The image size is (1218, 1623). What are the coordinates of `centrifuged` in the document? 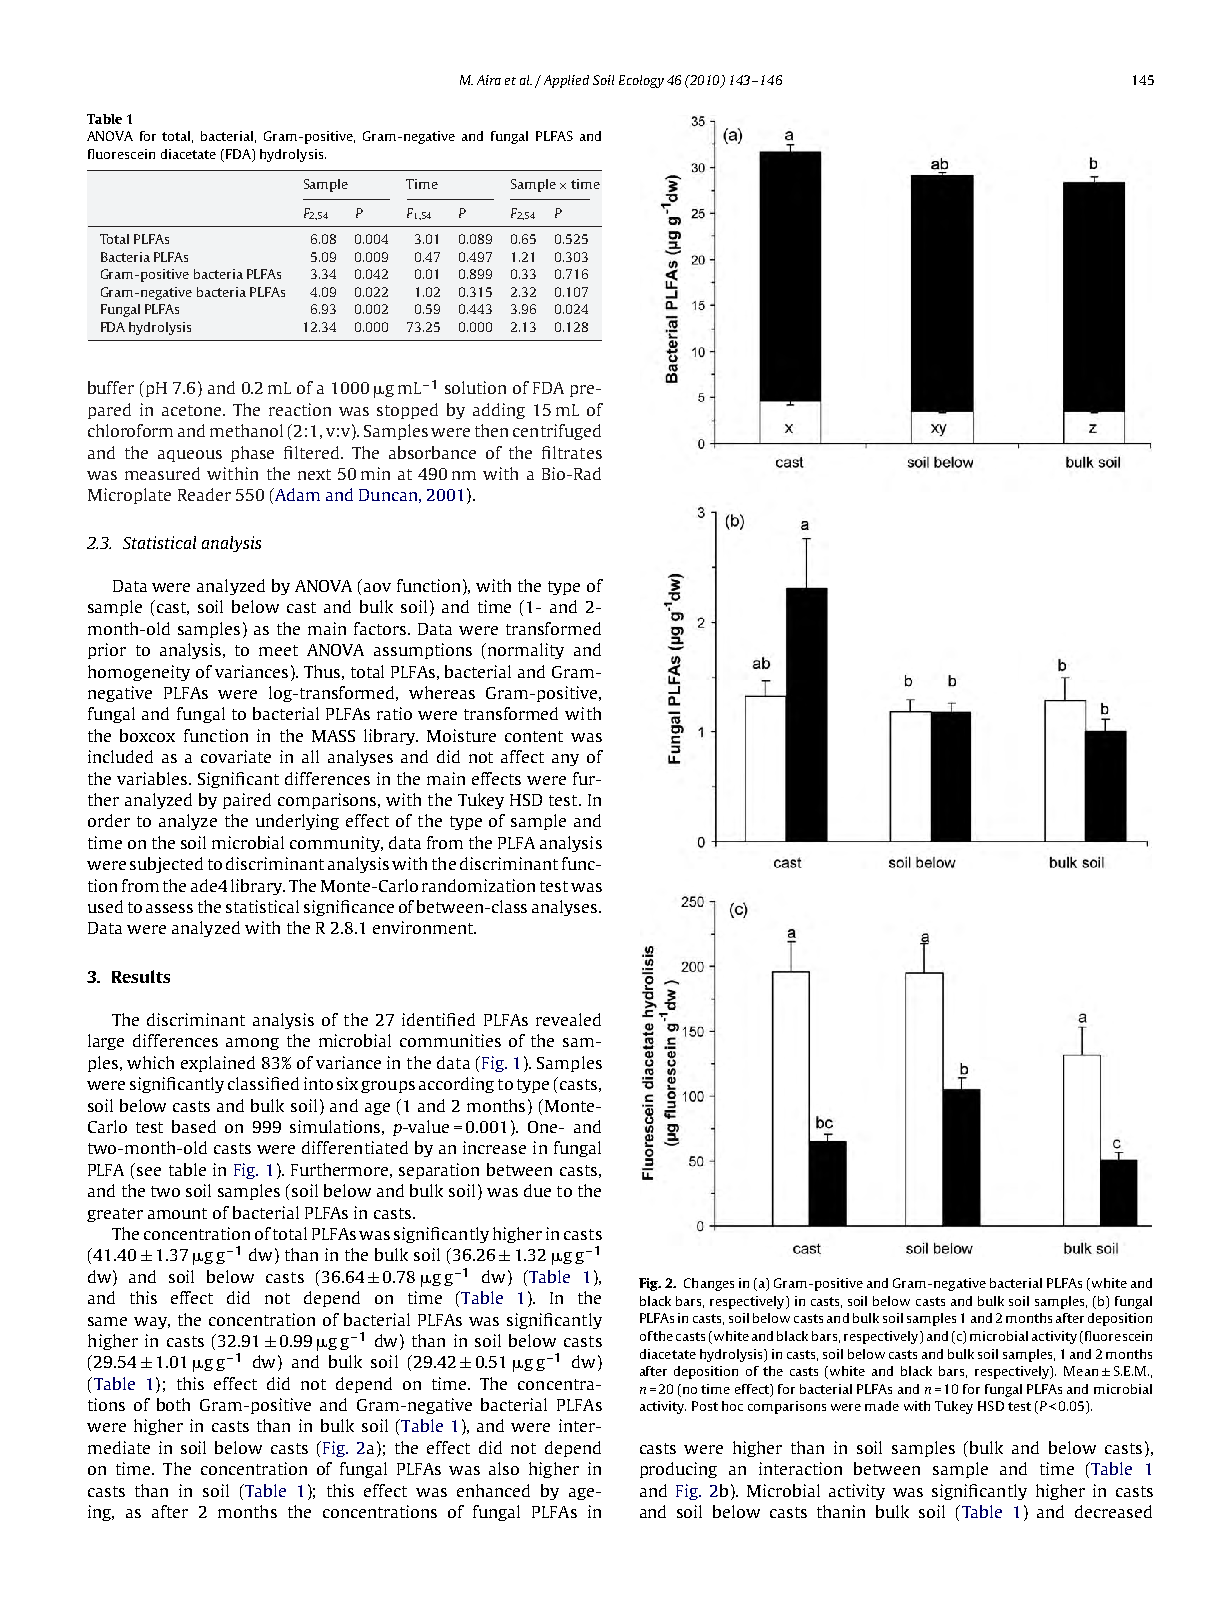 It's located at (557, 432).
